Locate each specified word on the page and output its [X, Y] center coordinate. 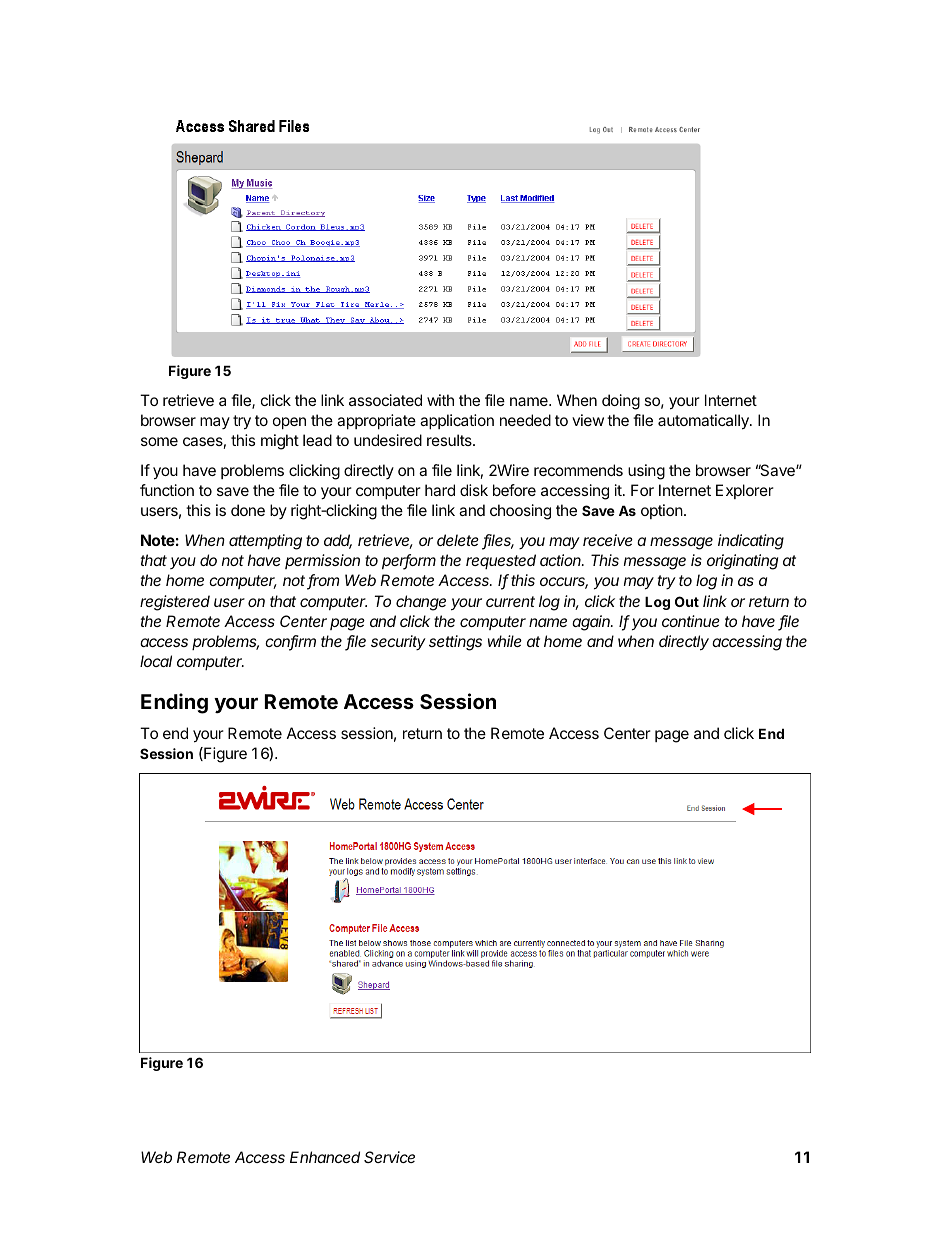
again [592, 623]
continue [691, 621]
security [398, 642]
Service [389, 1157]
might [280, 442]
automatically [704, 422]
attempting [265, 542]
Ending [174, 703]
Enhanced [325, 1157]
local [156, 661]
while [505, 641]
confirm [290, 642]
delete [458, 540]
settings [455, 643]
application [457, 421]
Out [687, 601]
